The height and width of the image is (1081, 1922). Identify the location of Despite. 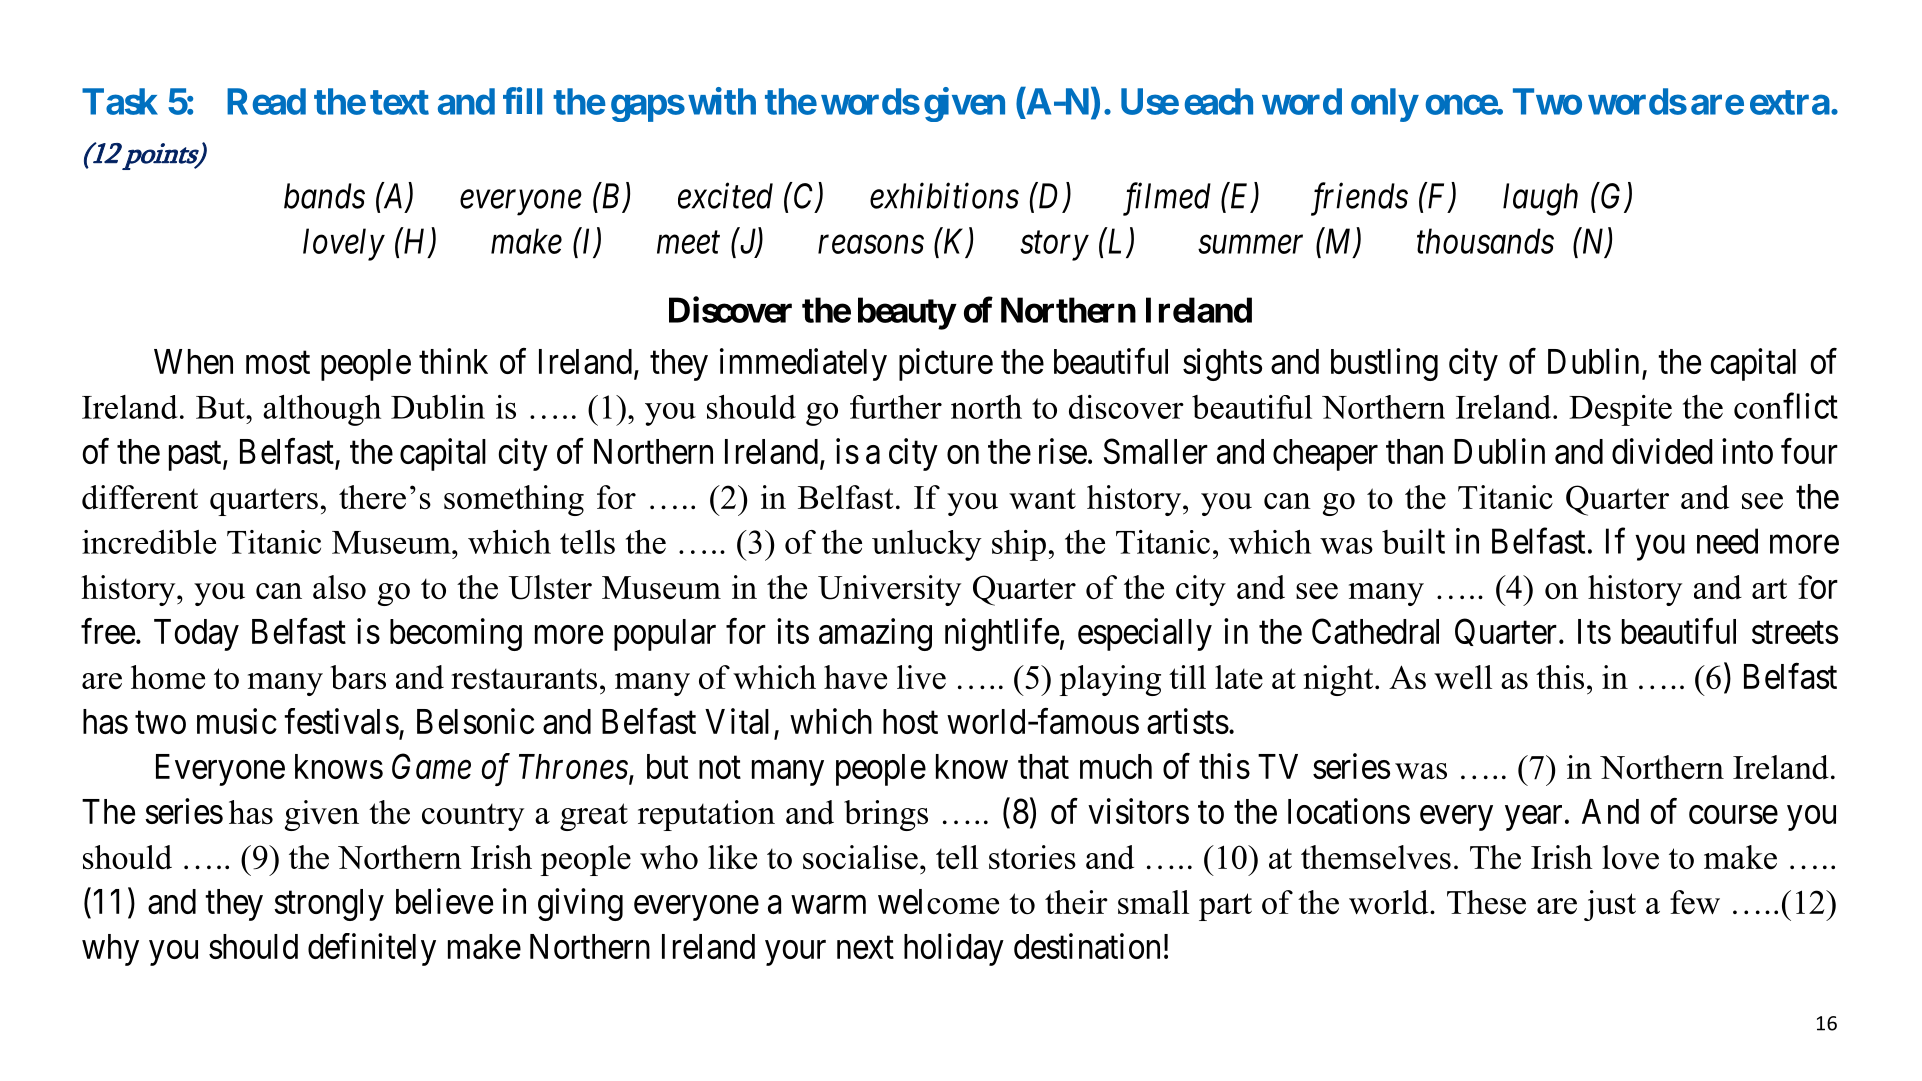
(1620, 410).
